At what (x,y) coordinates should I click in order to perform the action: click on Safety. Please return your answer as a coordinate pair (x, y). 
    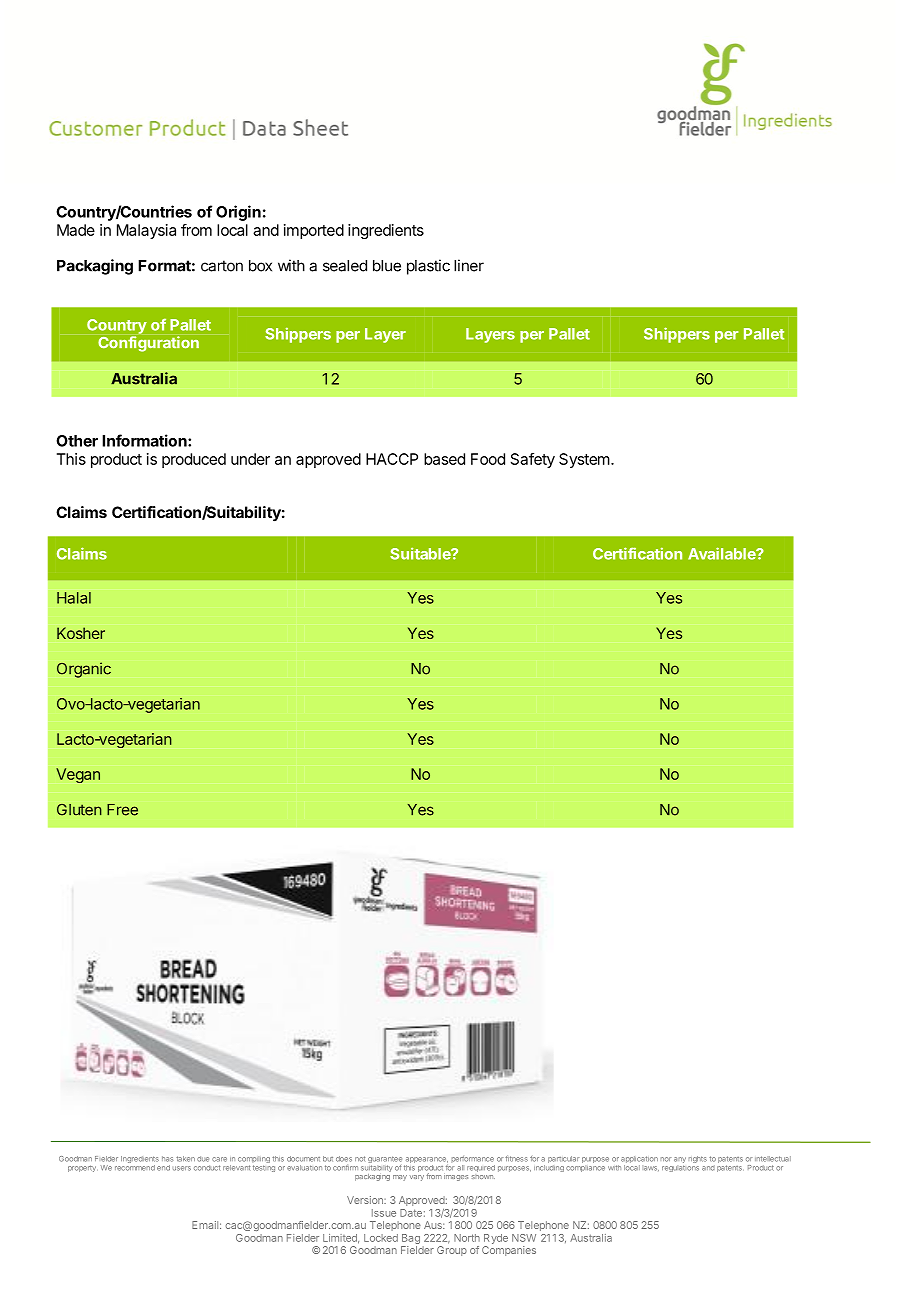
    Looking at the image, I should click on (533, 460).
